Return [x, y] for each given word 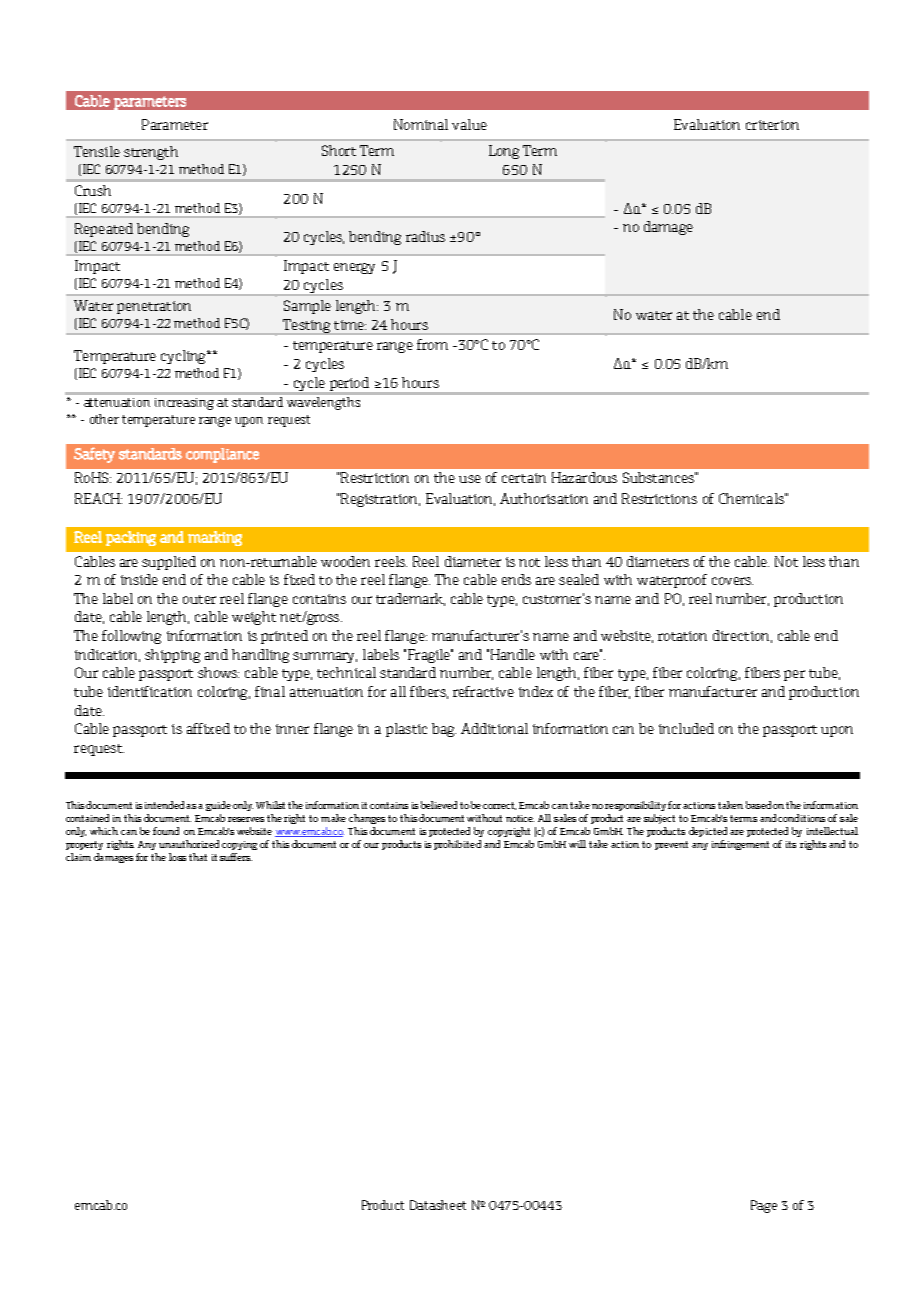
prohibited [457, 845]
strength [151, 153]
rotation [682, 636]
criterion [772, 125]
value [469, 124]
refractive [483, 691]
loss [177, 857]
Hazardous [584, 477]
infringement [740, 845]
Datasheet [438, 1205]
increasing [184, 404]
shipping [172, 656]
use [470, 479]
